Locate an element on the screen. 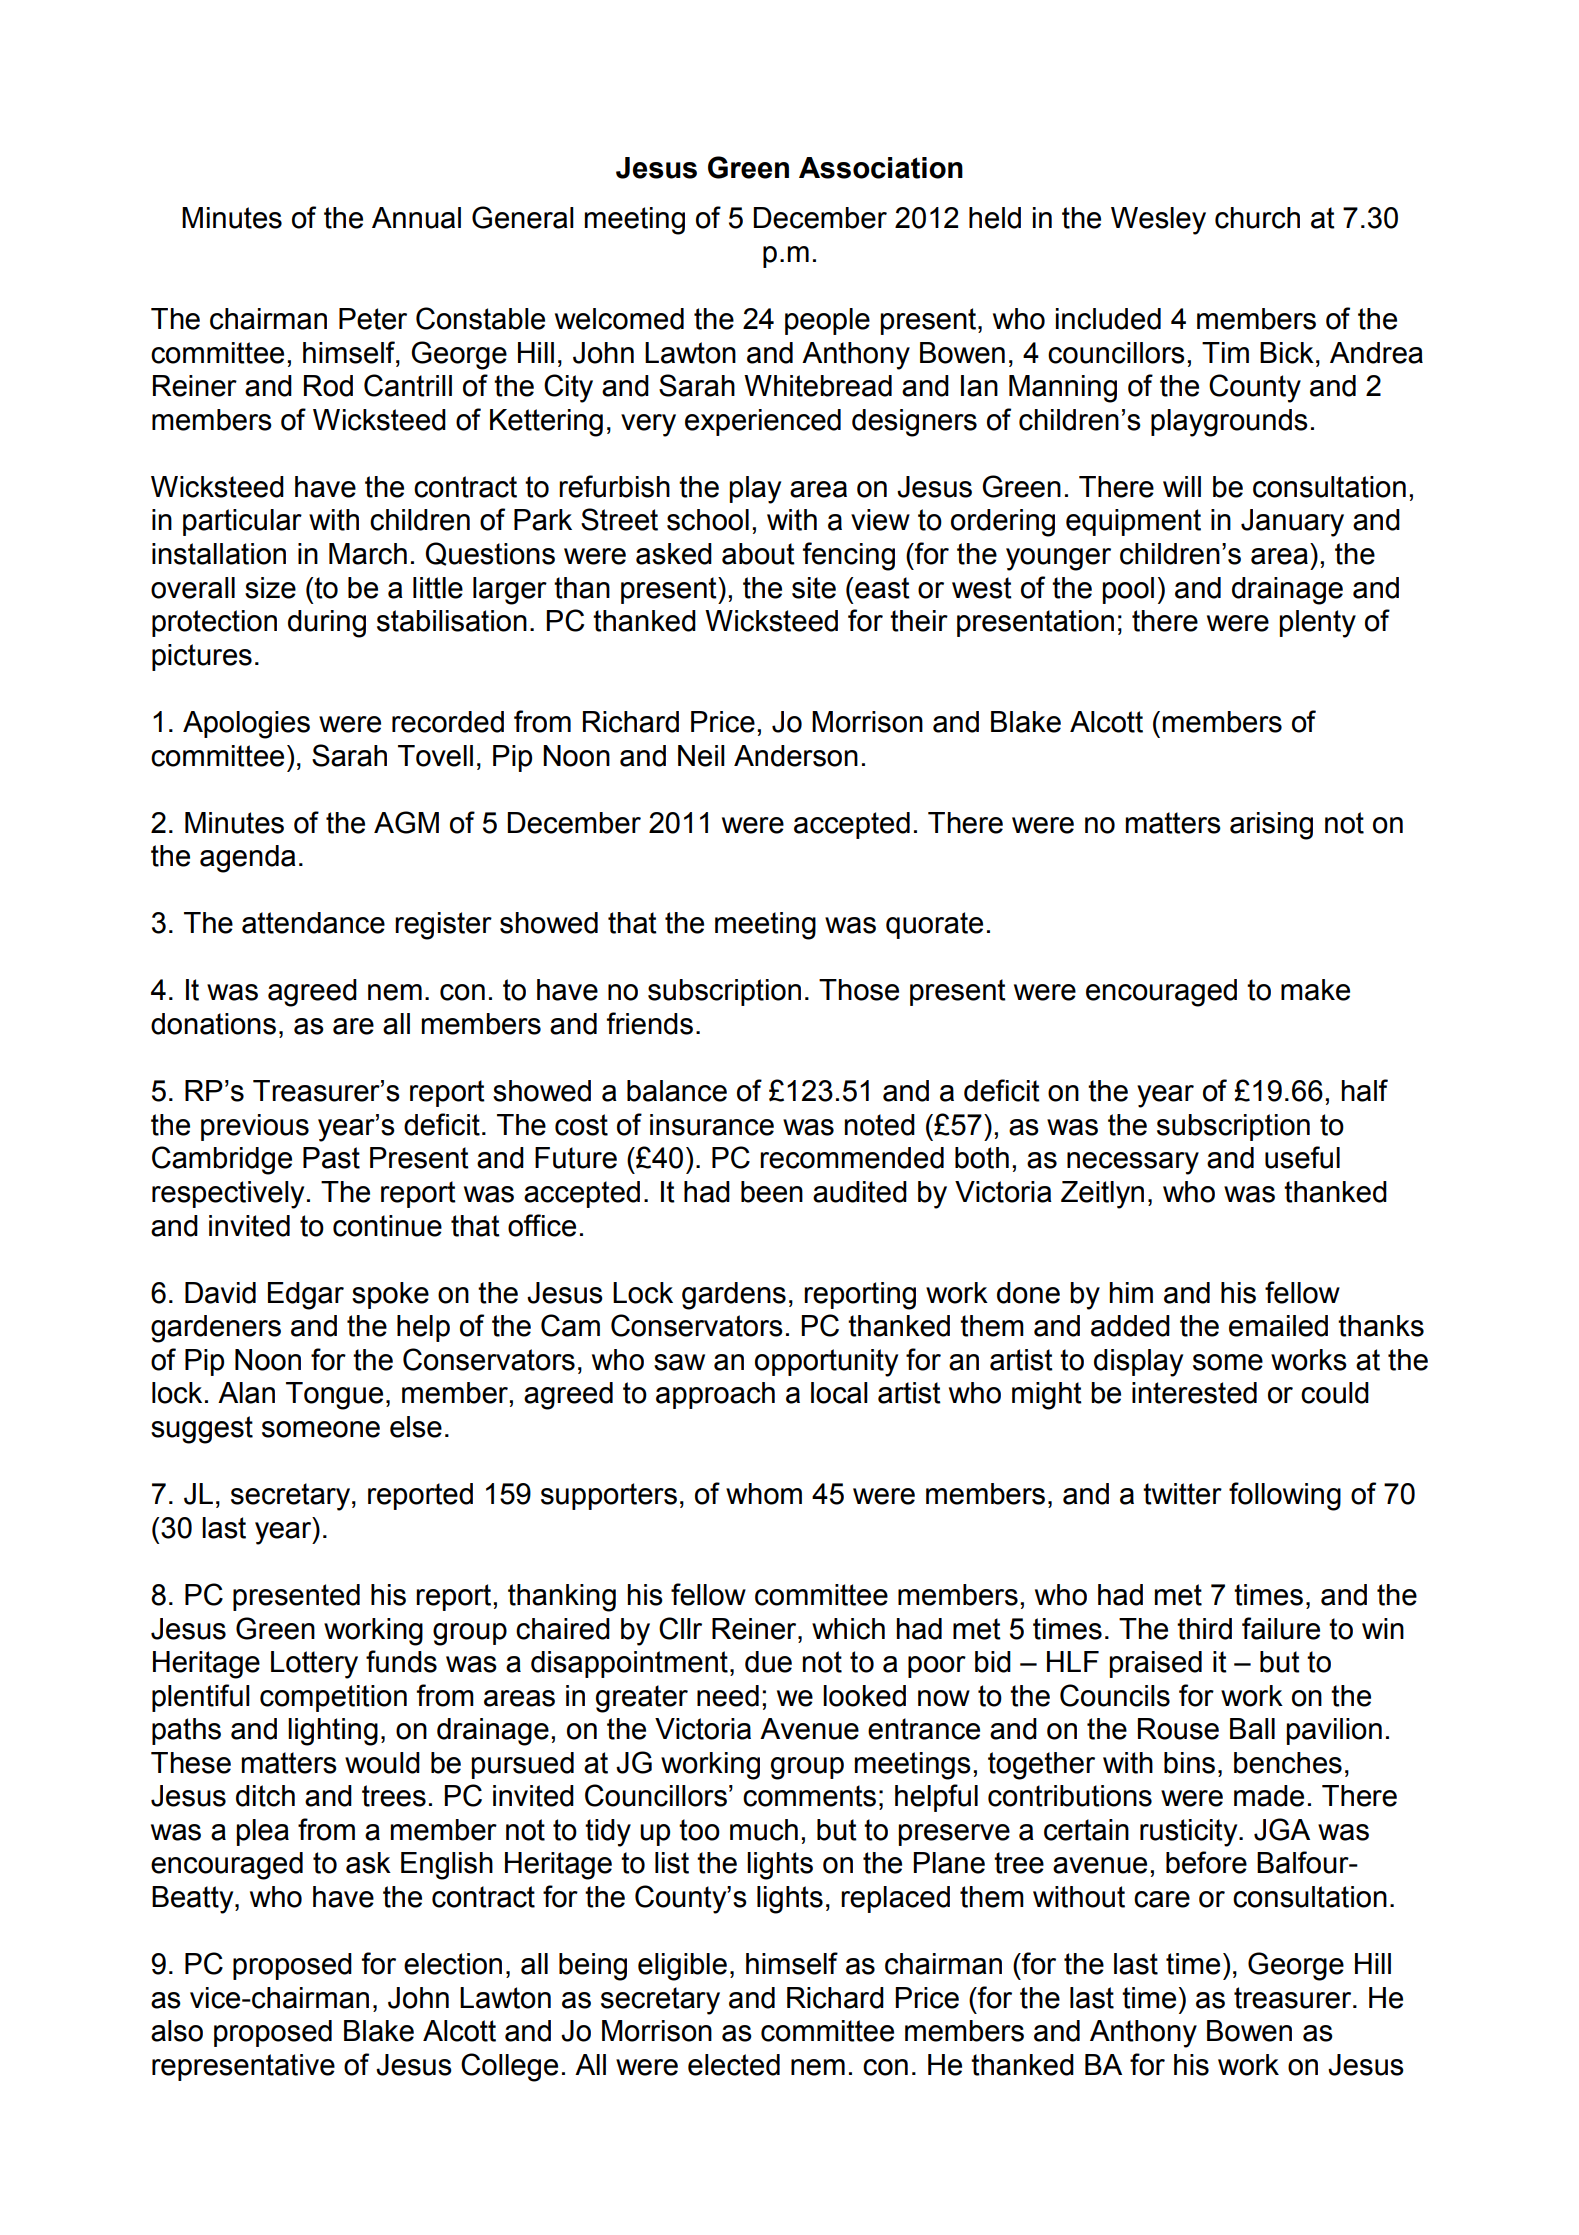 This screenshot has width=1579, height=2235. Annual is located at coordinates (416, 218).
